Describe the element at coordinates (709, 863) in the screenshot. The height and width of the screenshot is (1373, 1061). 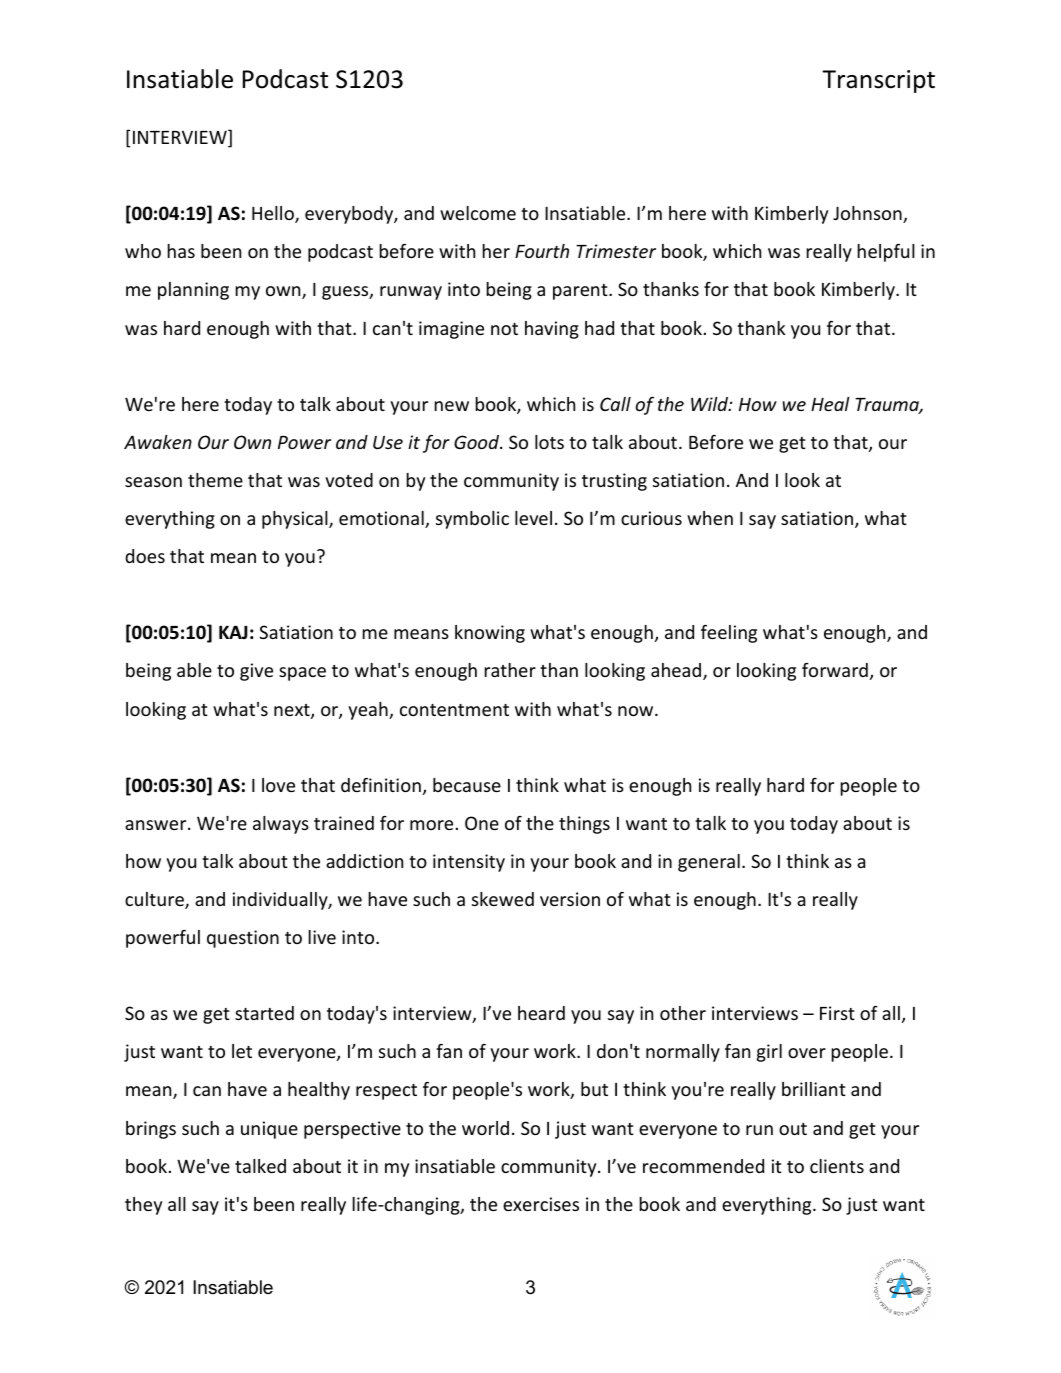
I see `general` at that location.
